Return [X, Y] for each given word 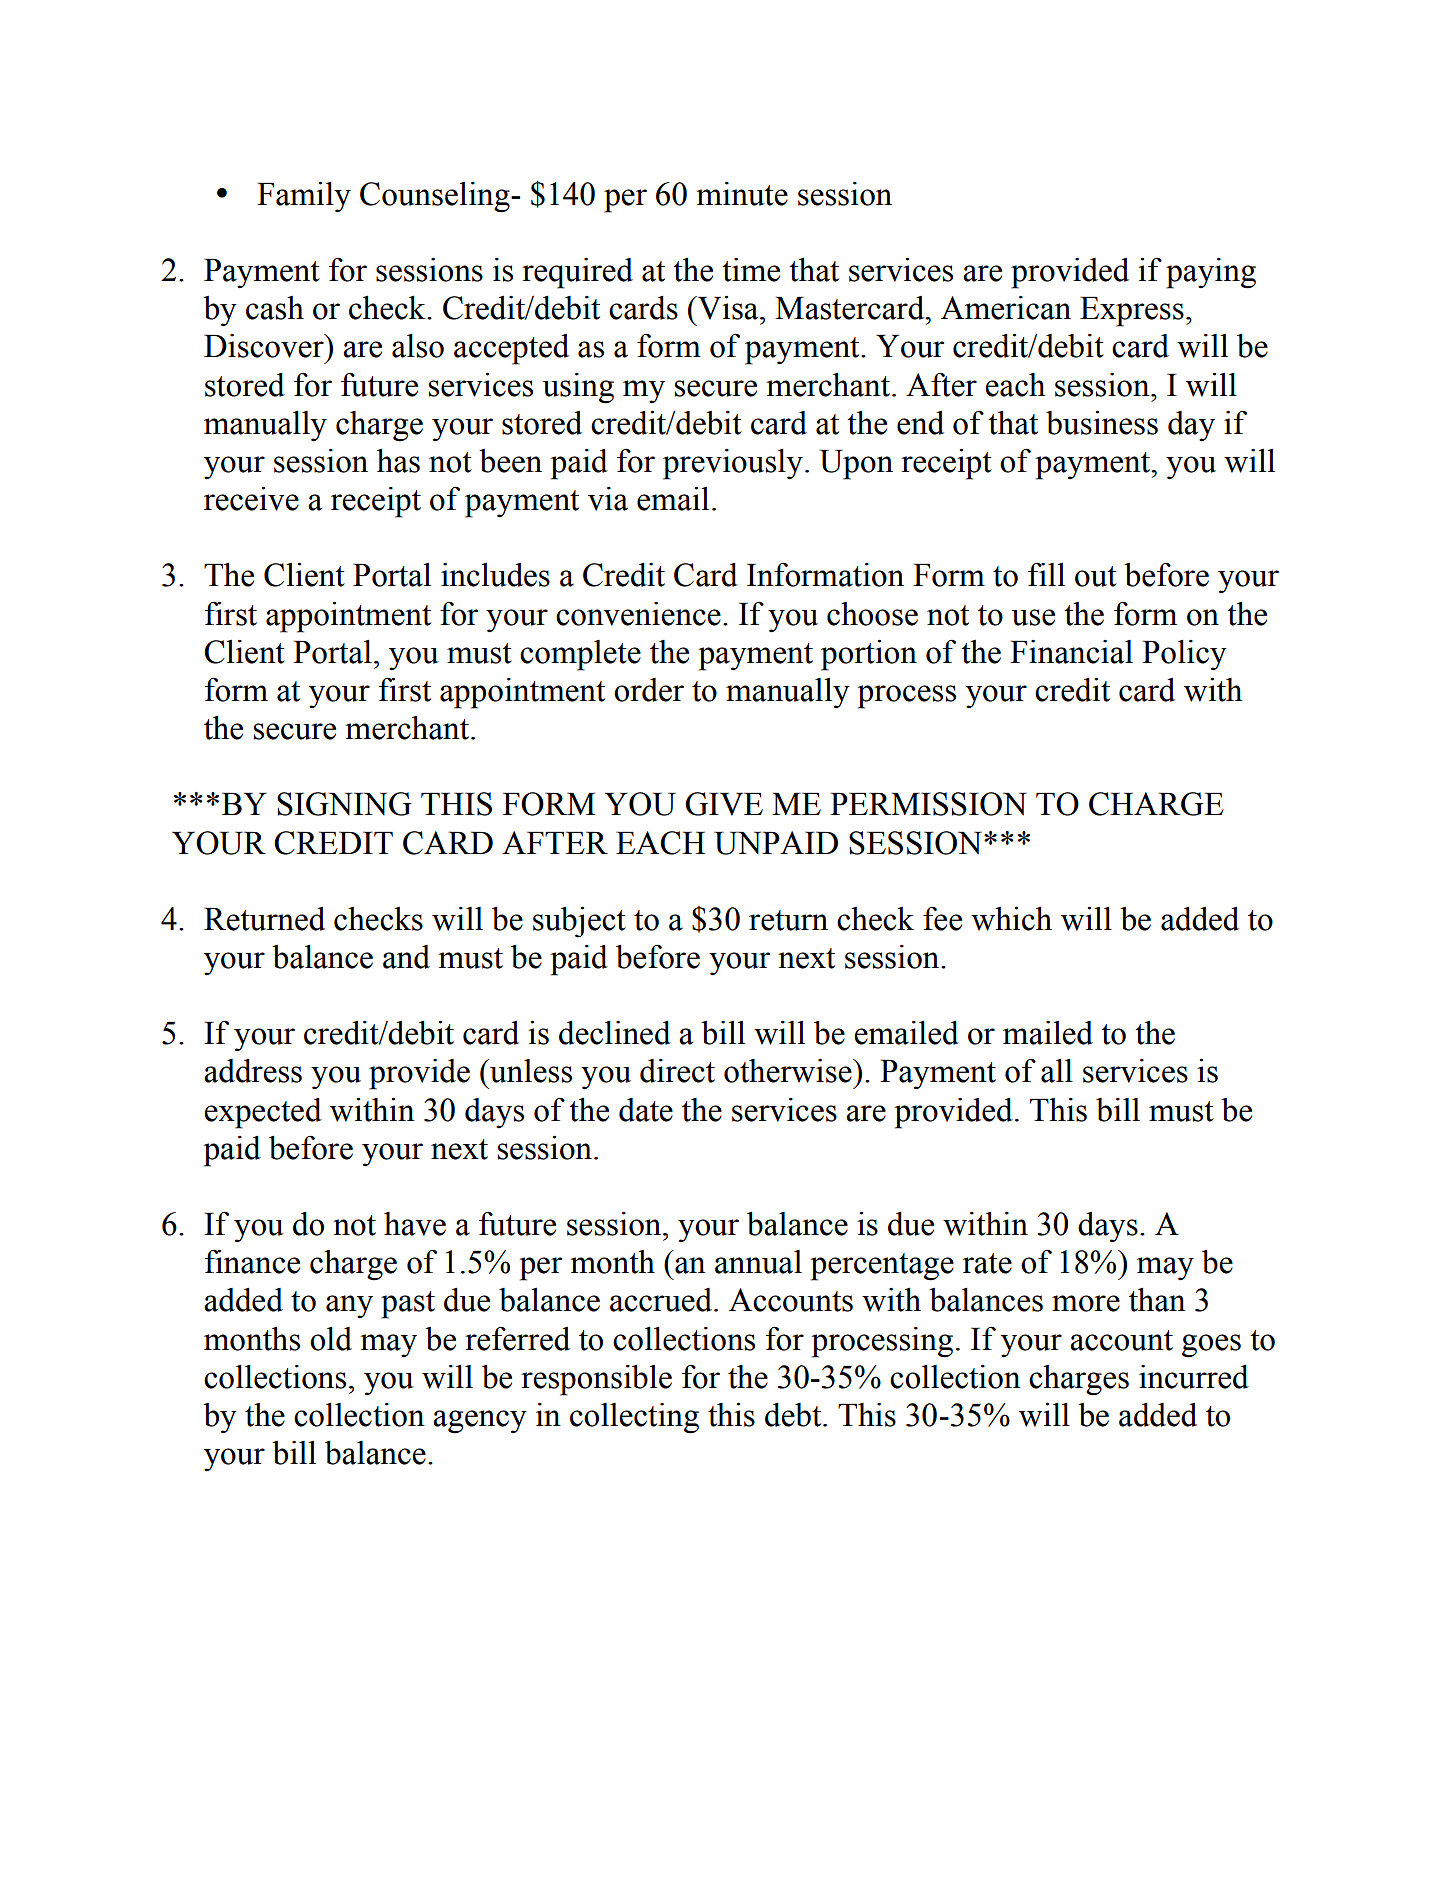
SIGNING [344, 804]
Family [304, 197]
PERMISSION [928, 804]
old [331, 1339]
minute [742, 194]
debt [794, 1415]
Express [1132, 311]
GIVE [724, 804]
